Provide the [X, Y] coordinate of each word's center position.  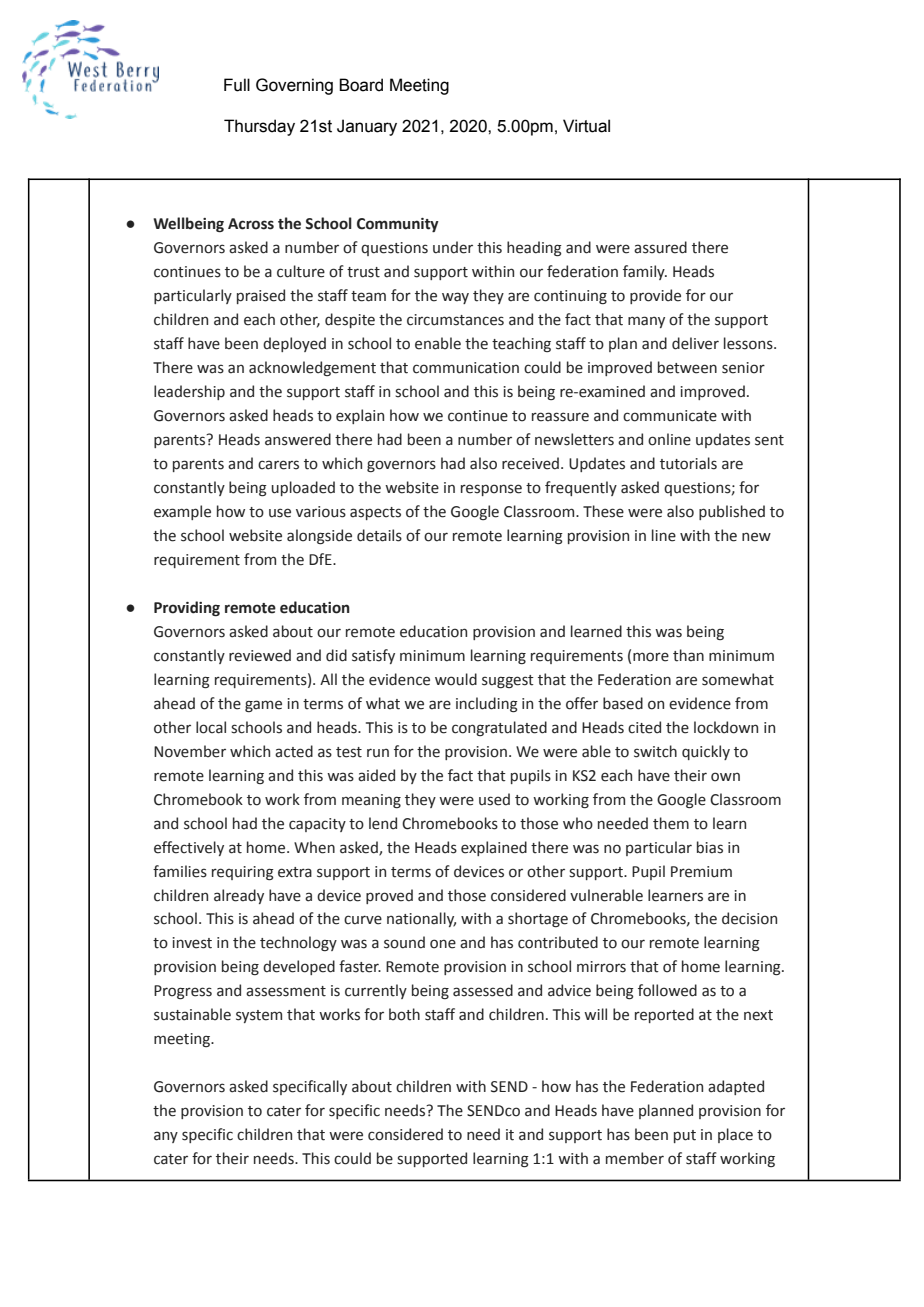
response [491, 490]
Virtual [586, 126]
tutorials [688, 463]
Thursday [259, 127]
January [367, 127]
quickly [706, 752]
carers [278, 465]
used [494, 799]
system [259, 1016]
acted [294, 751]
